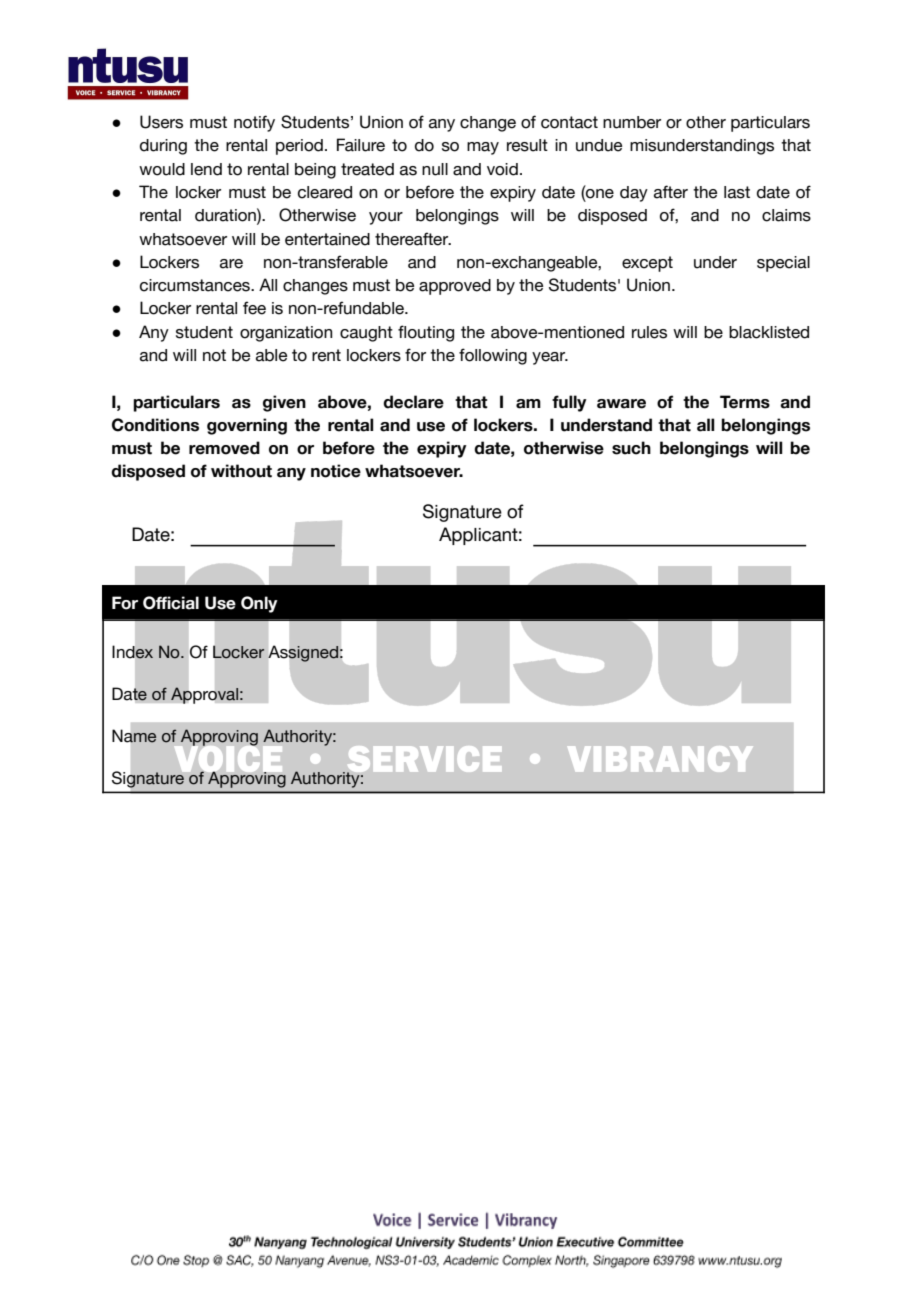  Describe the element at coordinates (336, 471) in the document. I see `notice` at that location.
